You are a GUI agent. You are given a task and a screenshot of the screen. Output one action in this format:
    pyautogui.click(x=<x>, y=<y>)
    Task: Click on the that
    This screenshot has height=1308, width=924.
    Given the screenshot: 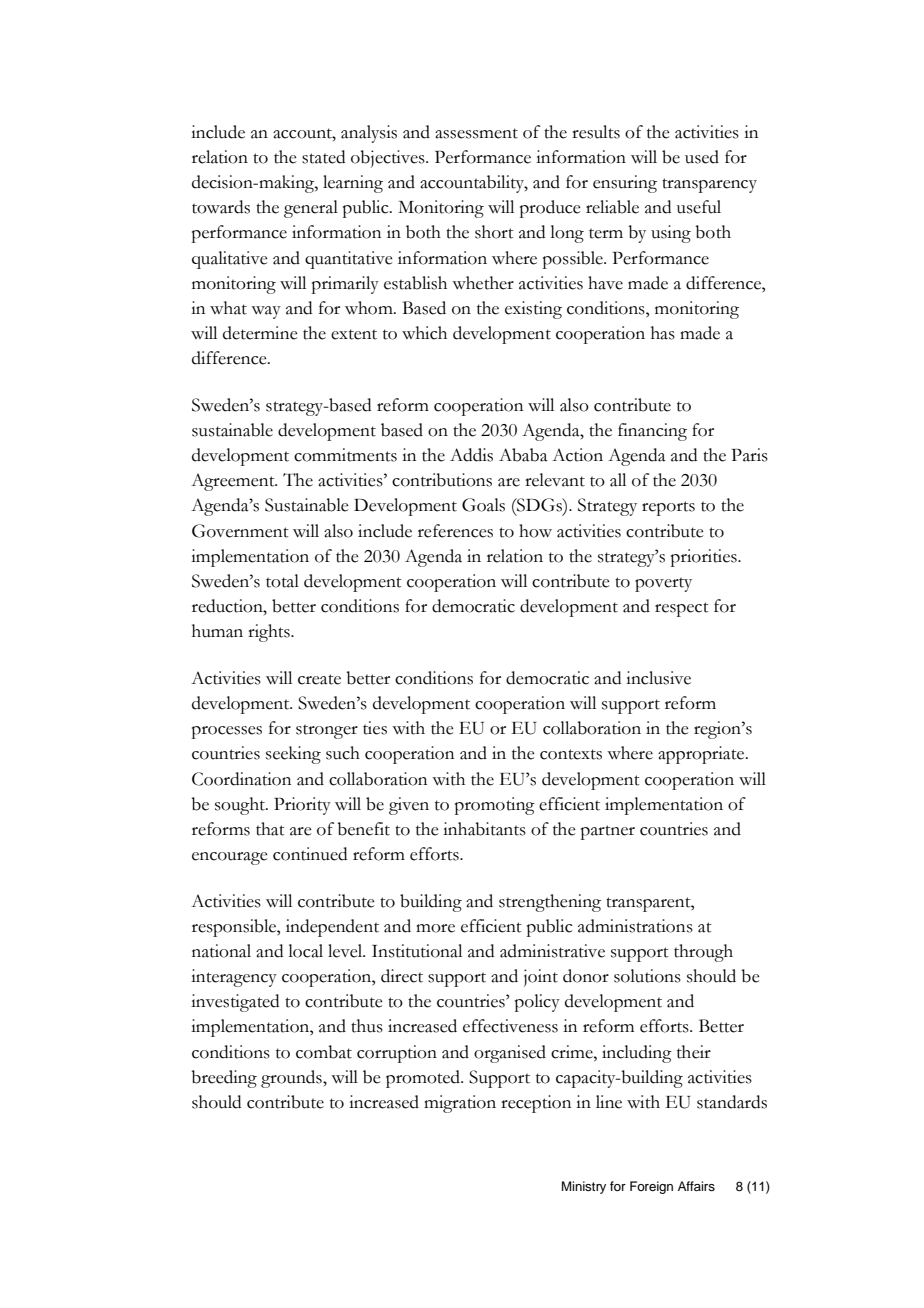 What is the action you would take?
    pyautogui.click(x=270, y=829)
